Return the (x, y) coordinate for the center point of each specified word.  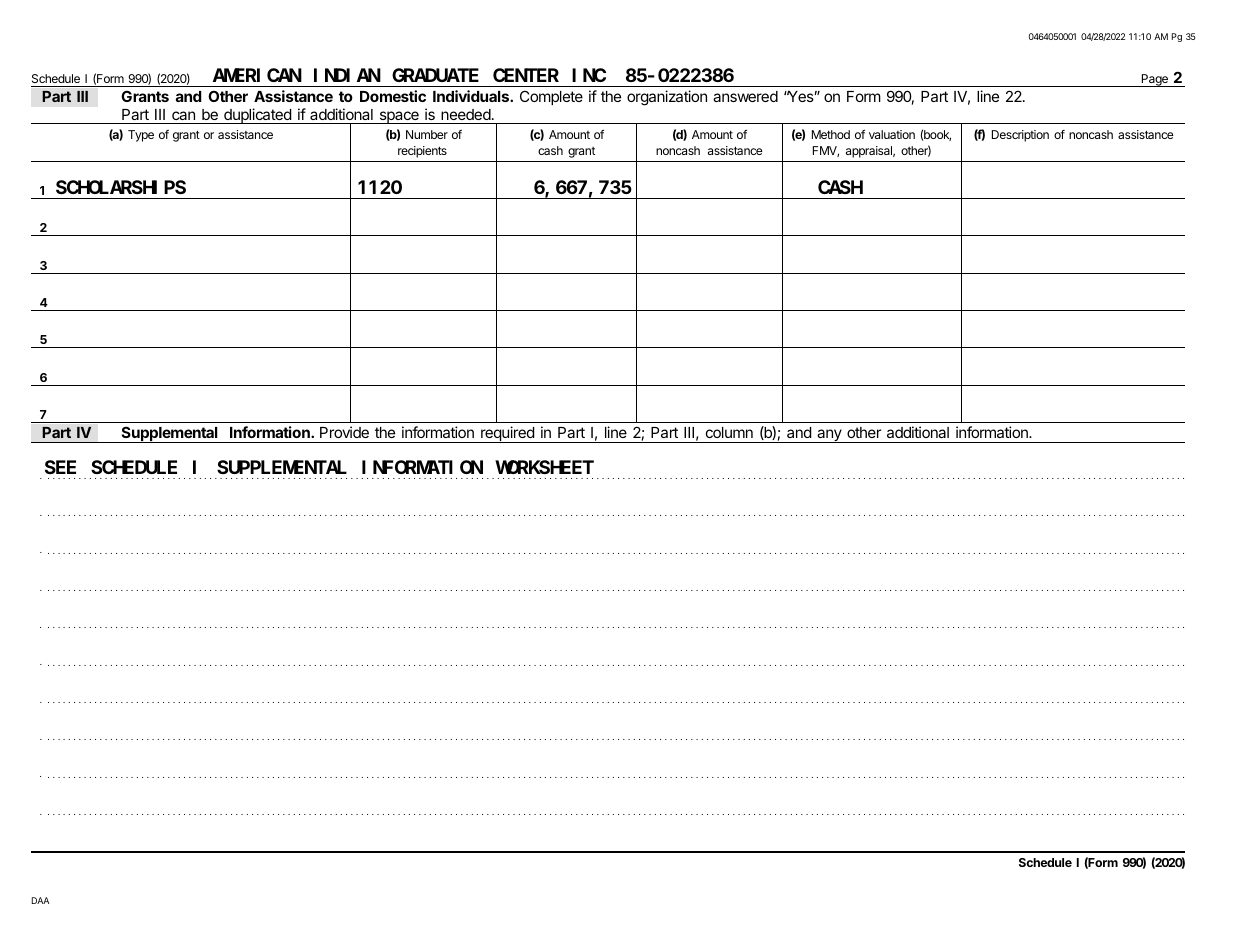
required (507, 434)
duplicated (257, 116)
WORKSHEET (544, 467)
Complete (551, 97)
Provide (344, 432)
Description (1020, 136)
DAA (40, 900)
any (829, 436)
